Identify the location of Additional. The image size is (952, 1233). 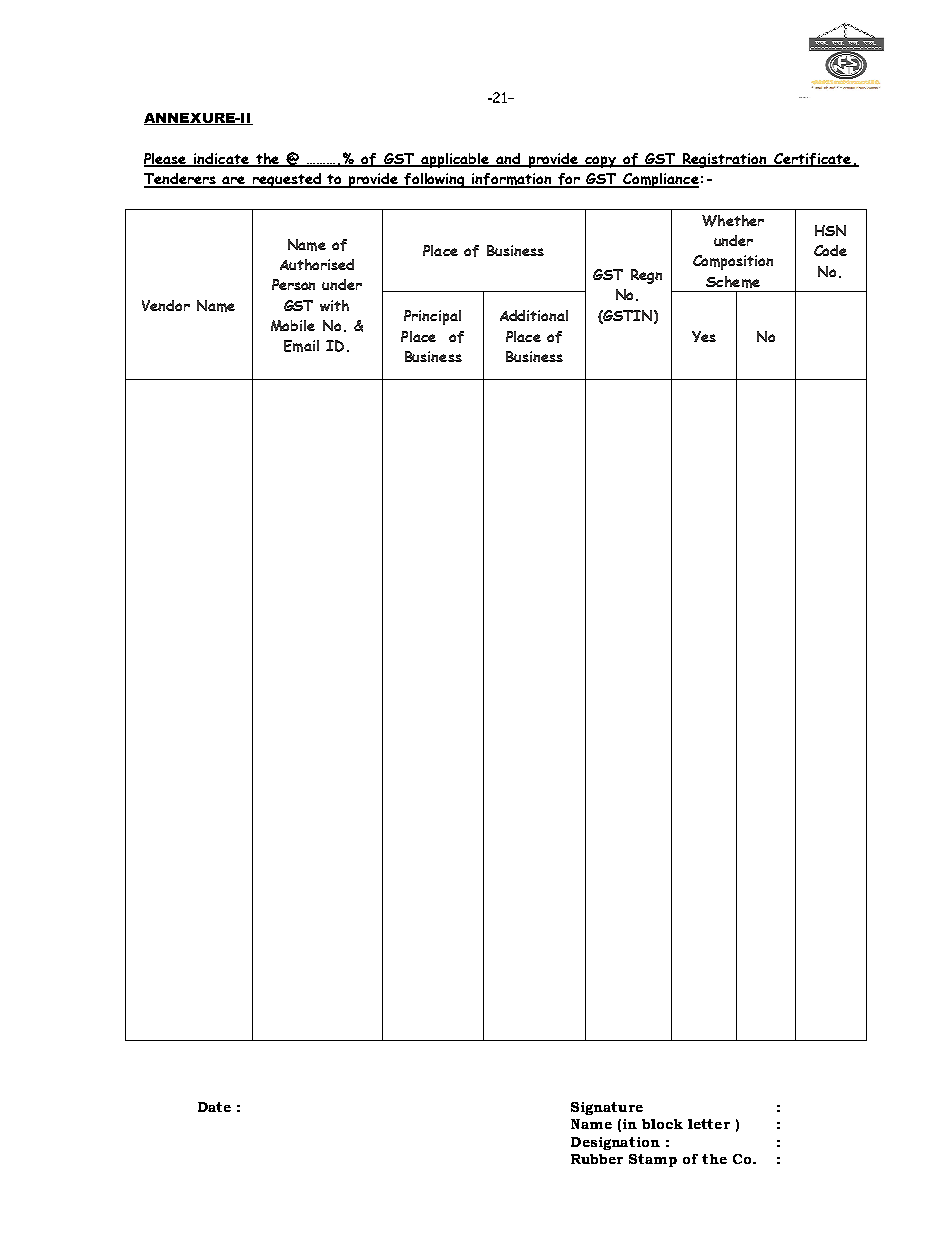
(534, 315).
